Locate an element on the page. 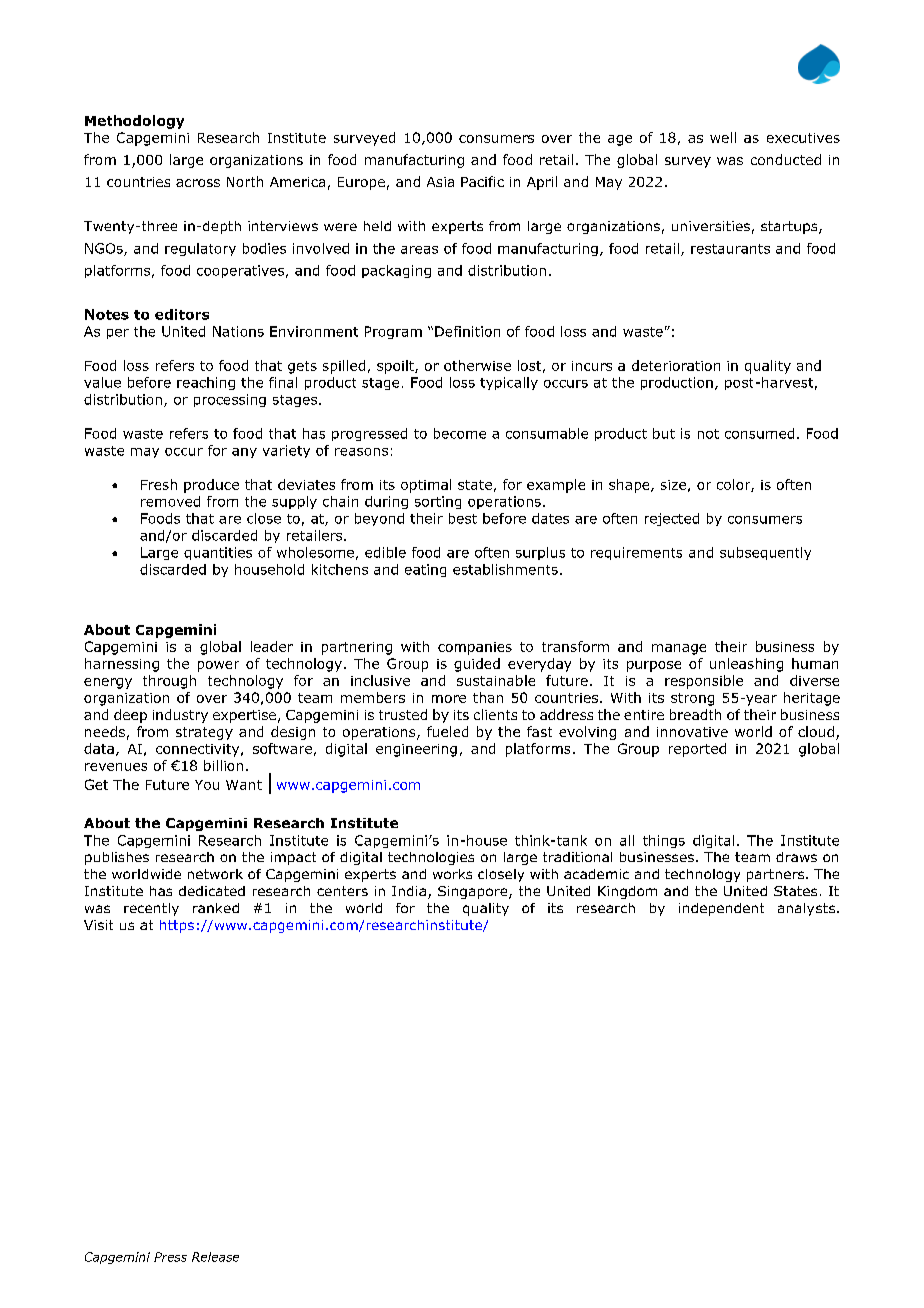  through is located at coordinates (169, 682).
